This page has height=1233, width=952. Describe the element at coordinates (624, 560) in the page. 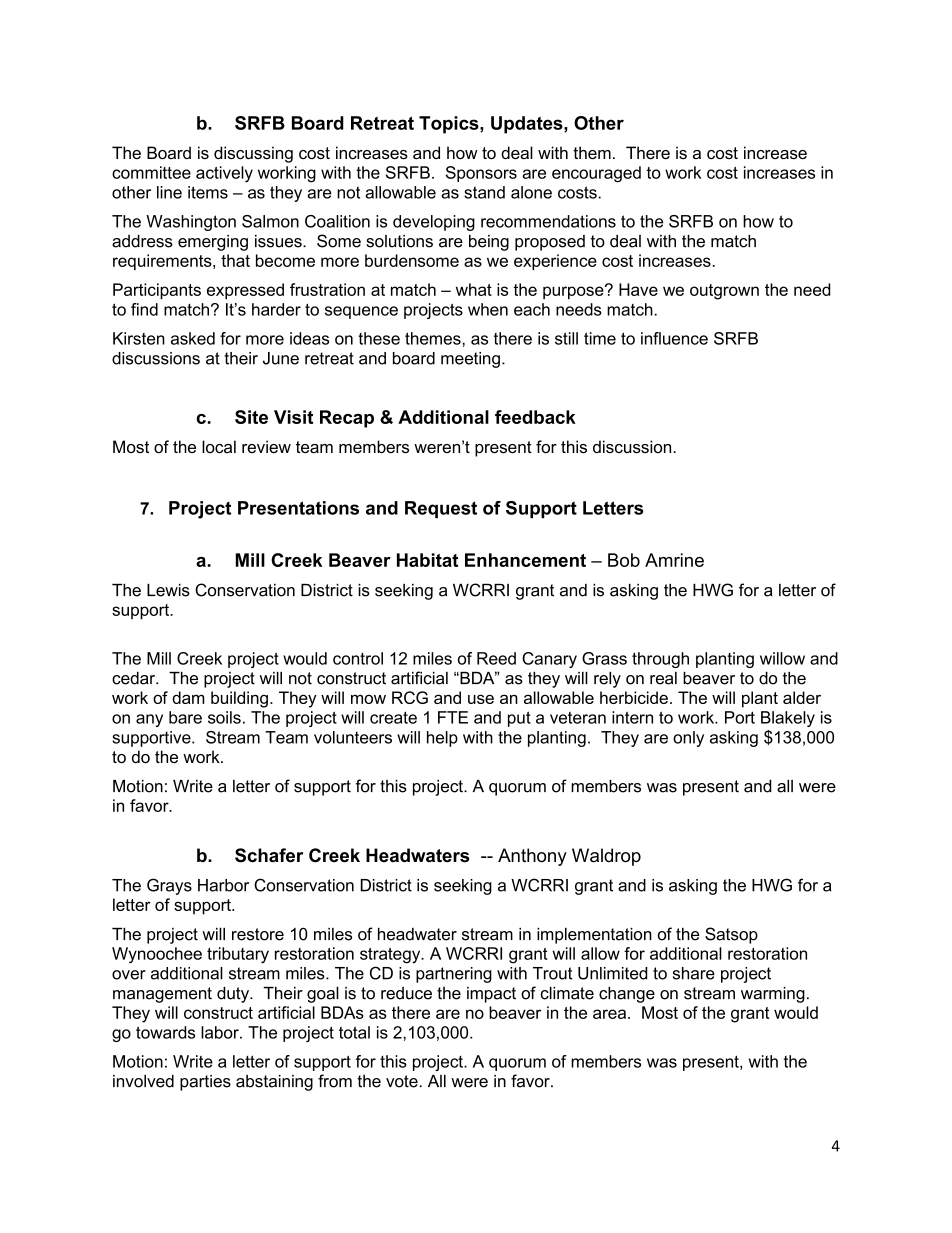

I see `Bob` at that location.
